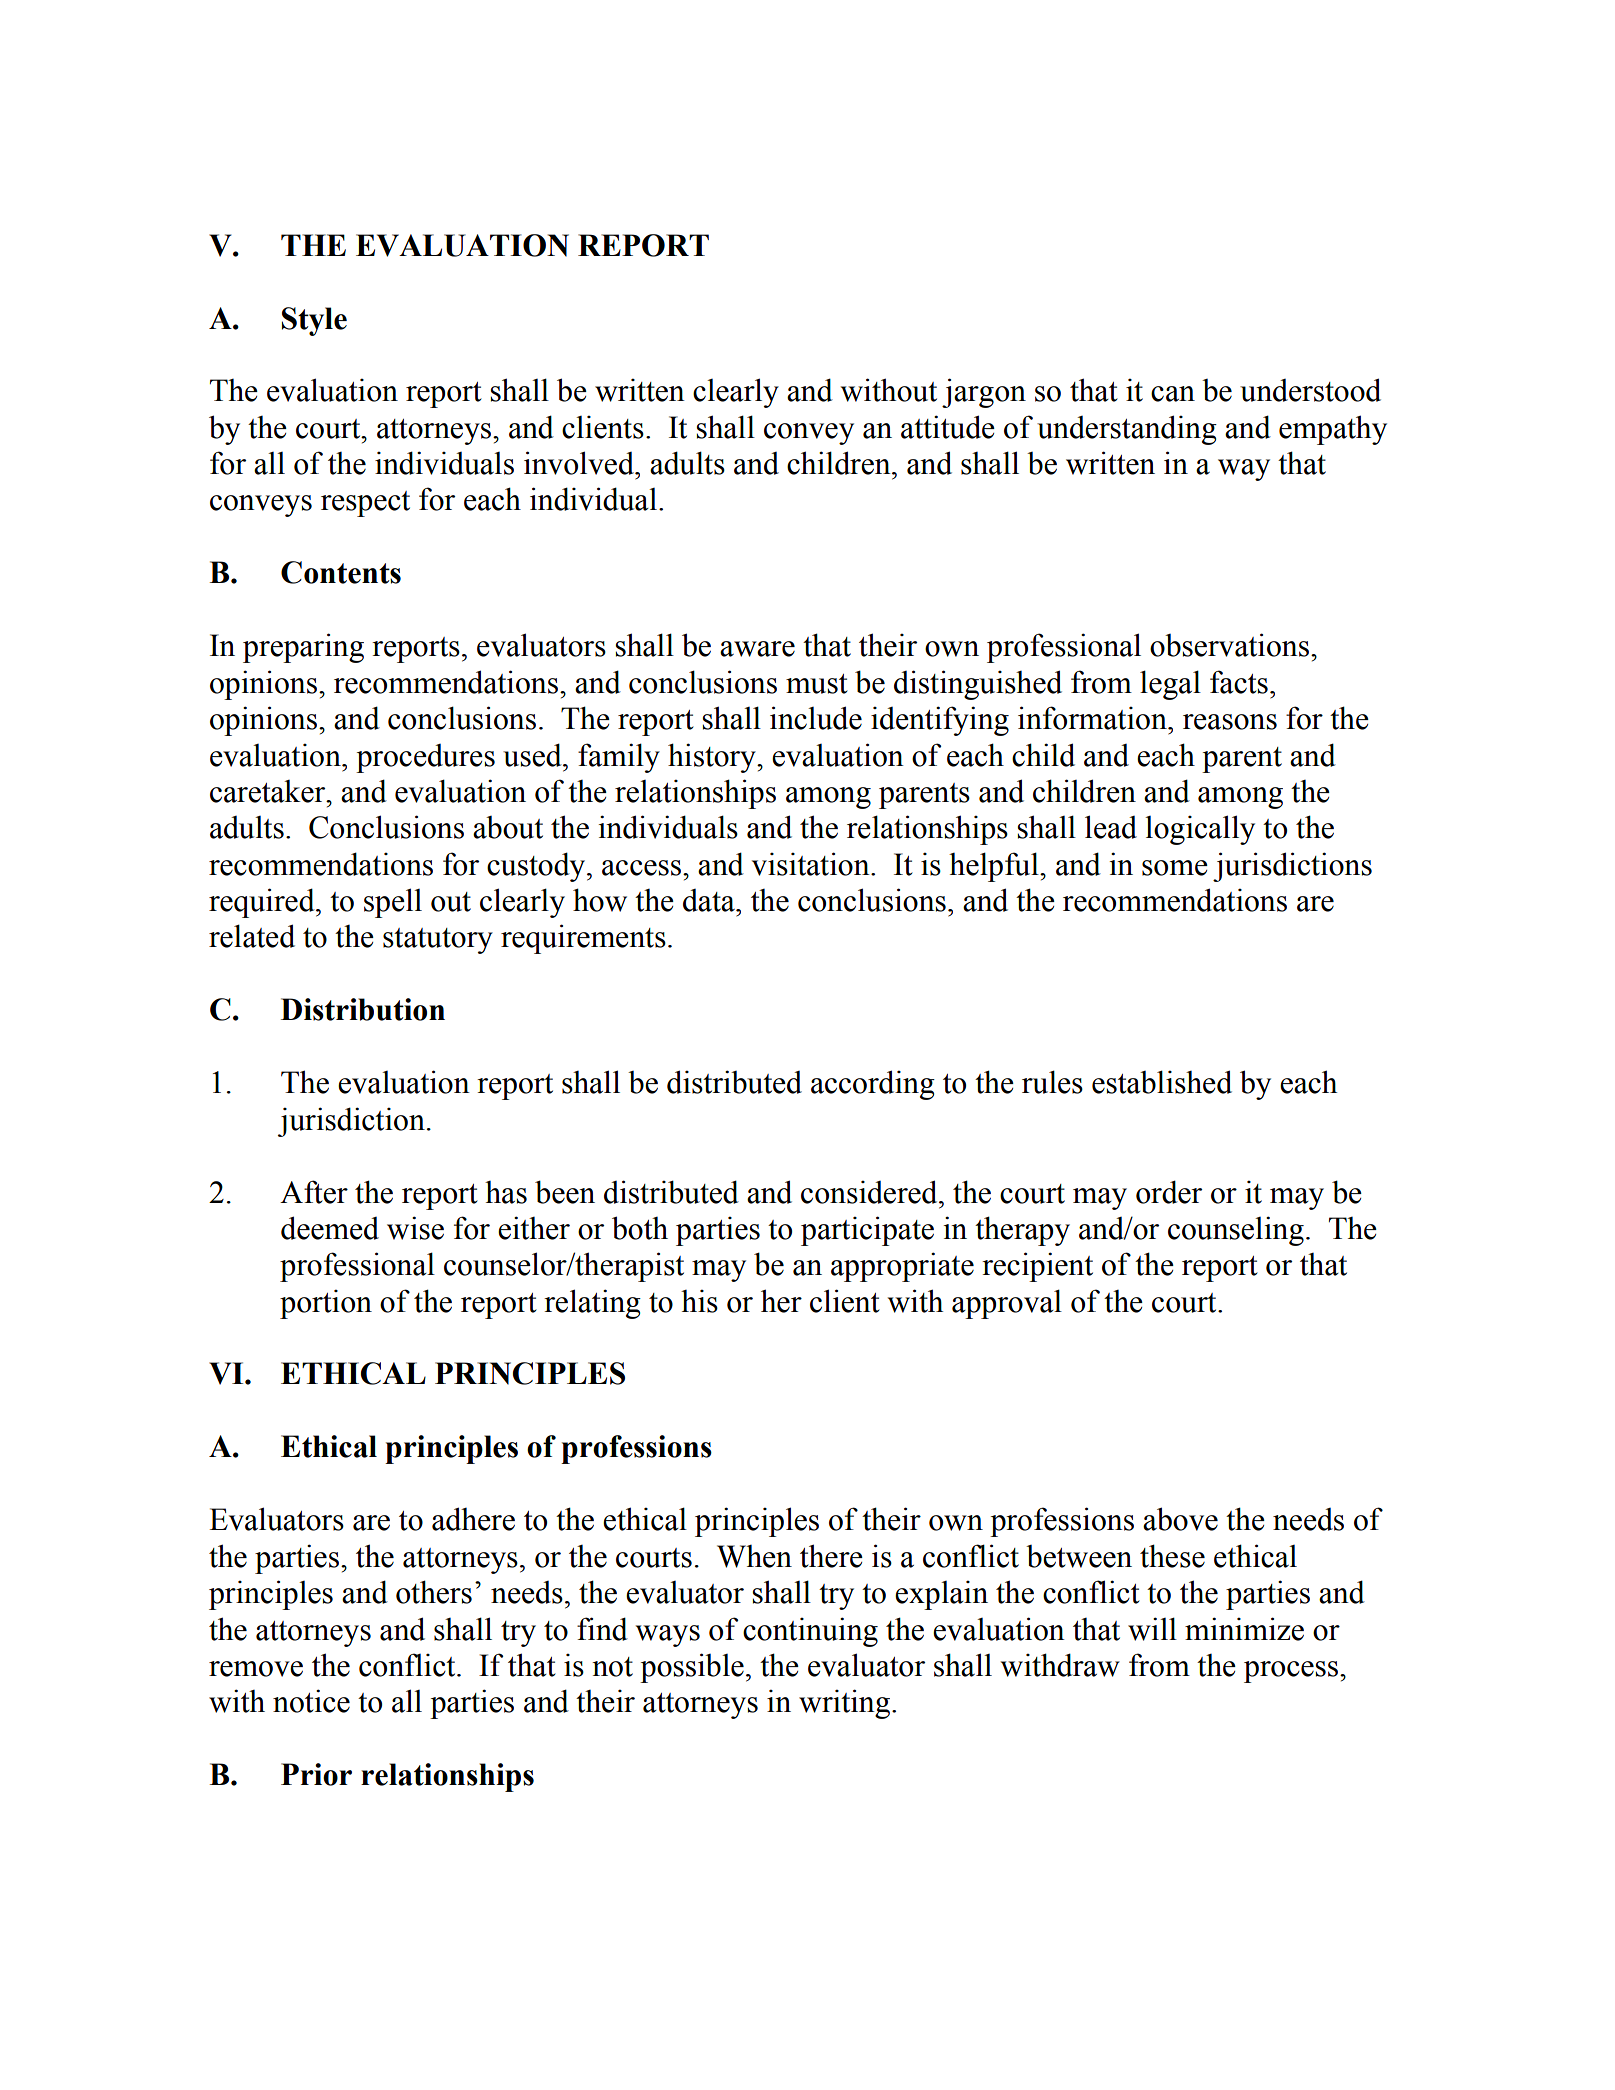 The image size is (1615, 2090). Describe the element at coordinates (303, 648) in the screenshot. I see `preparing` at that location.
